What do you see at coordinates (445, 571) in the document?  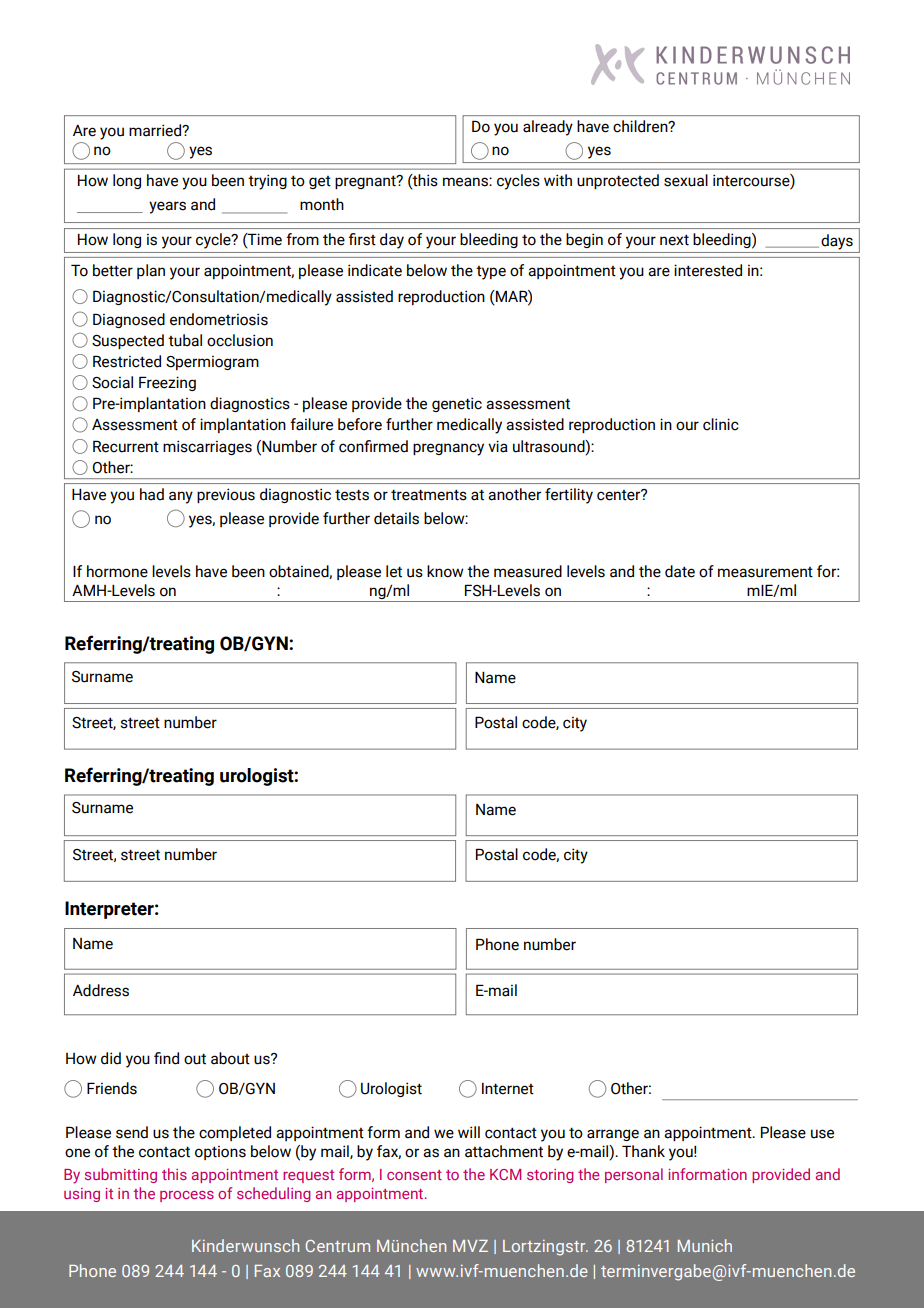 I see `know` at bounding box center [445, 571].
